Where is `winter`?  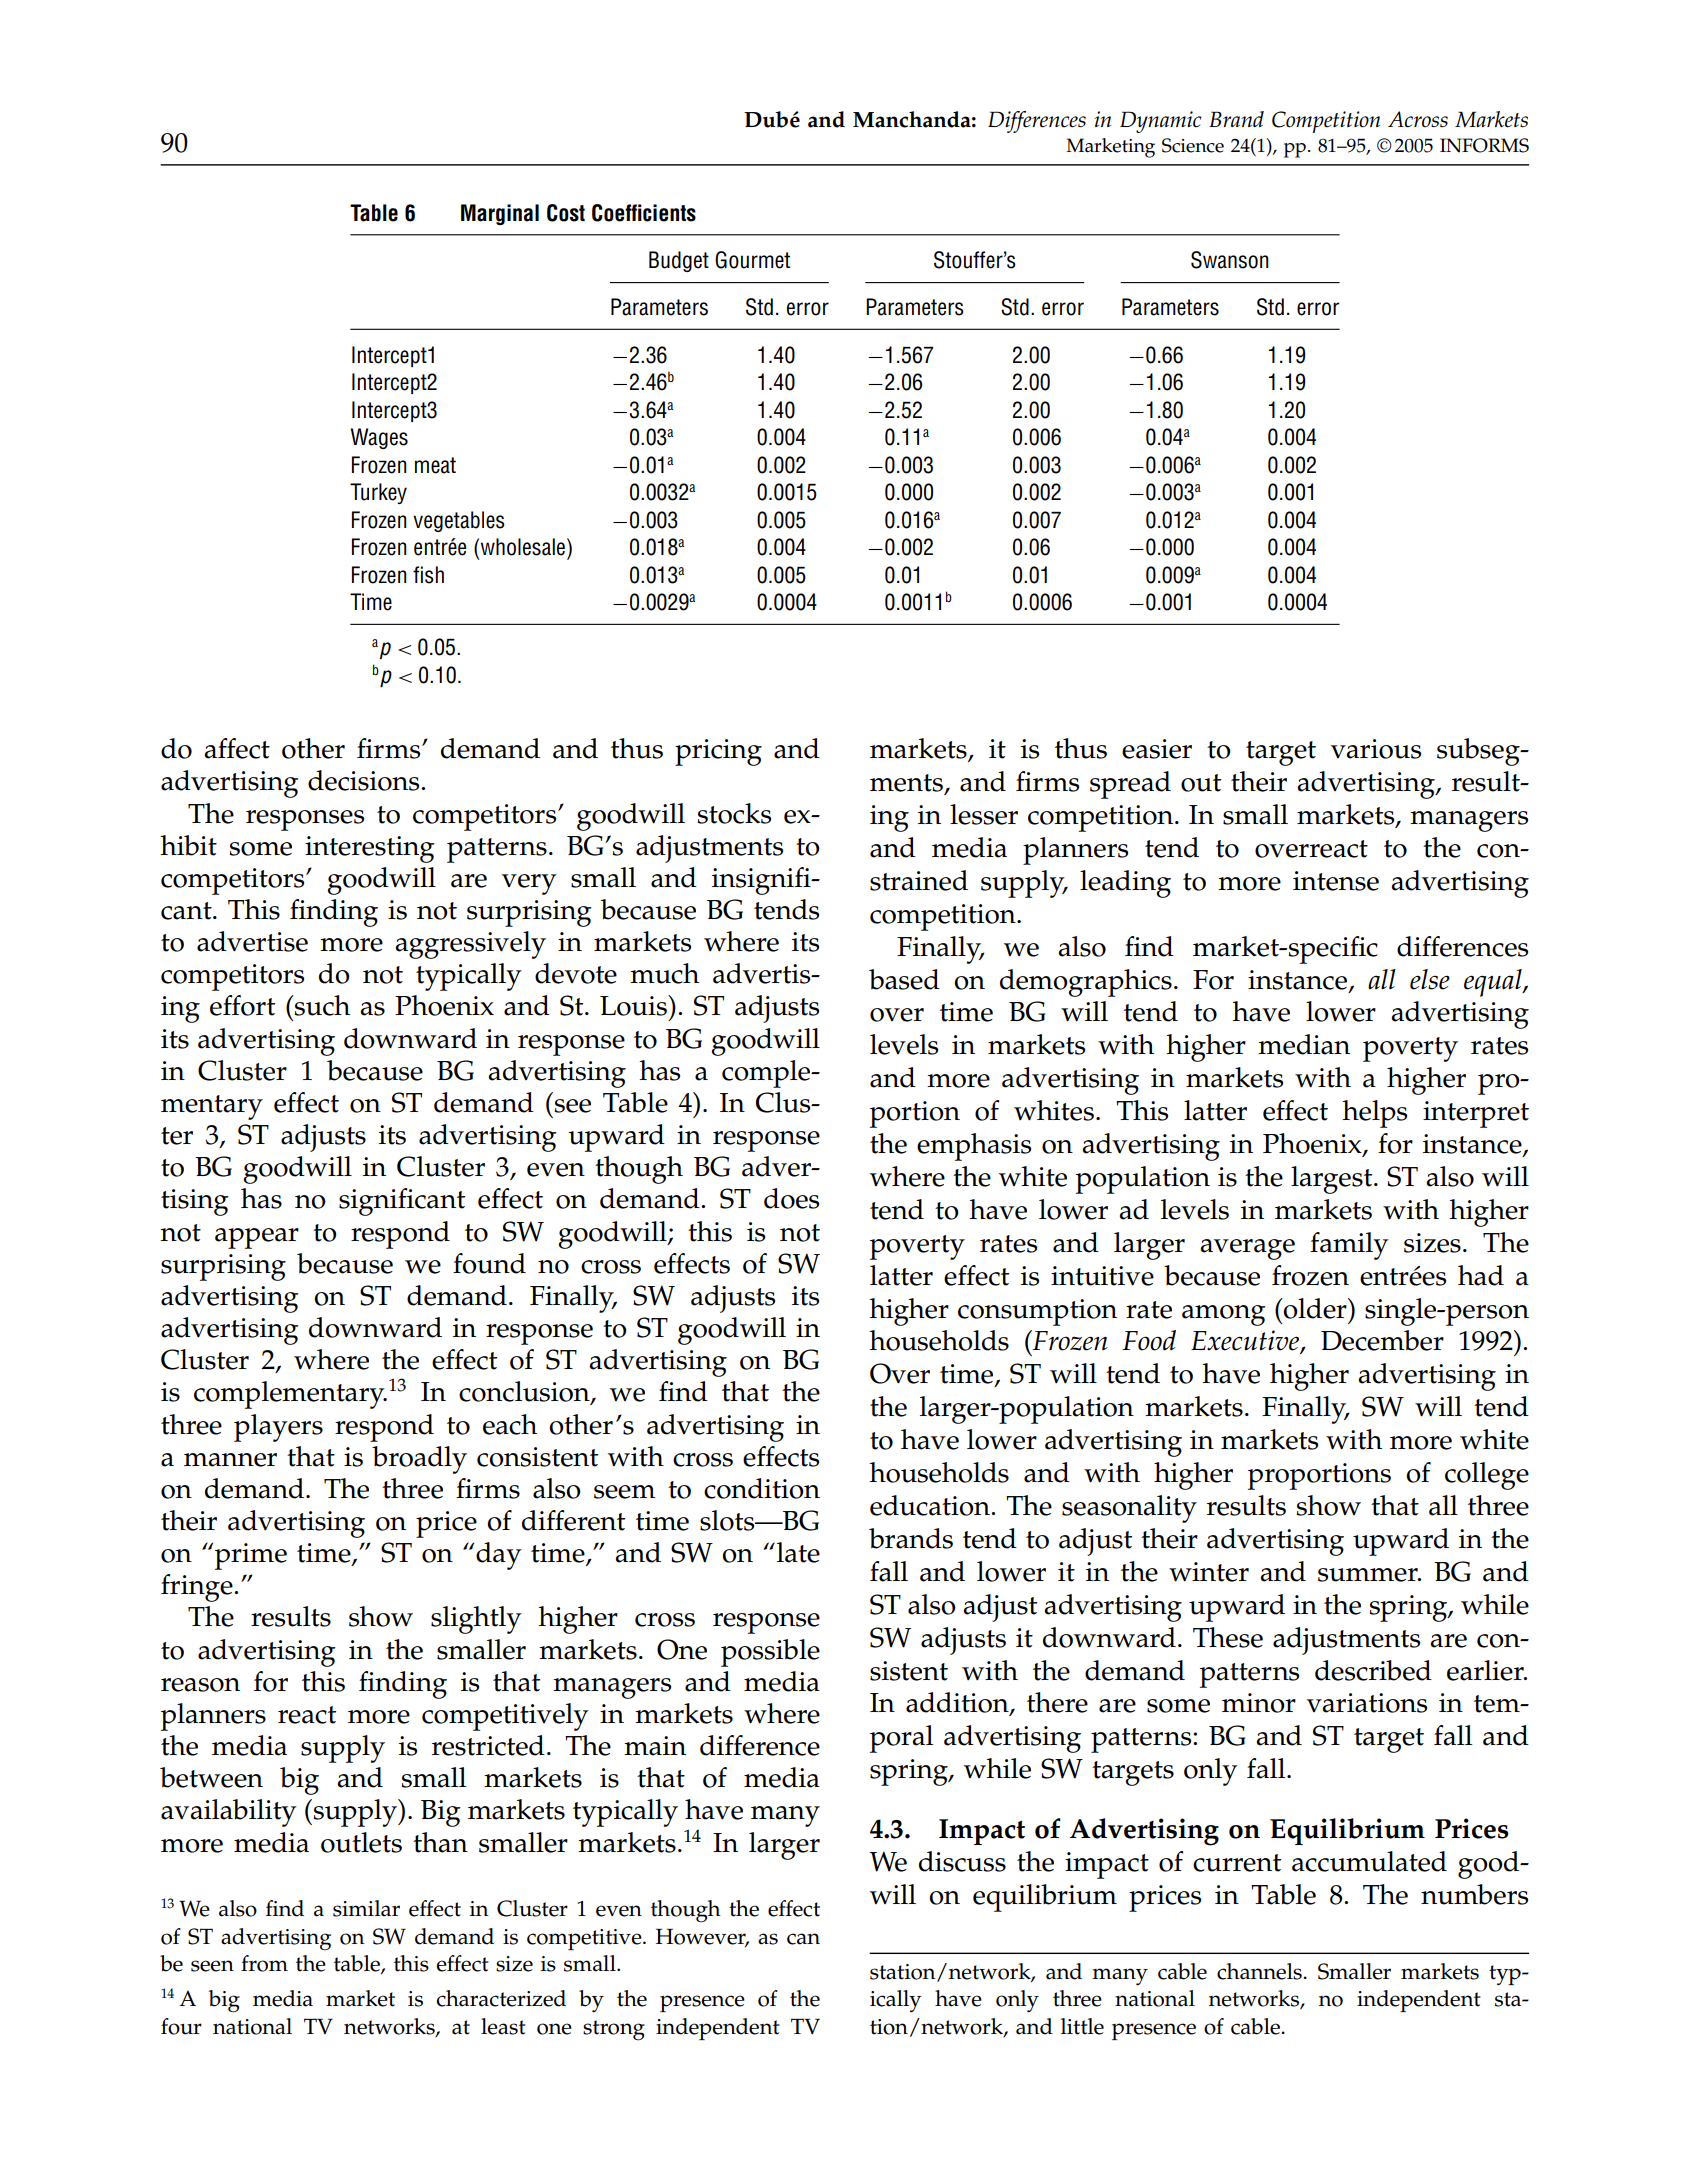 winter is located at coordinates (1209, 1572).
